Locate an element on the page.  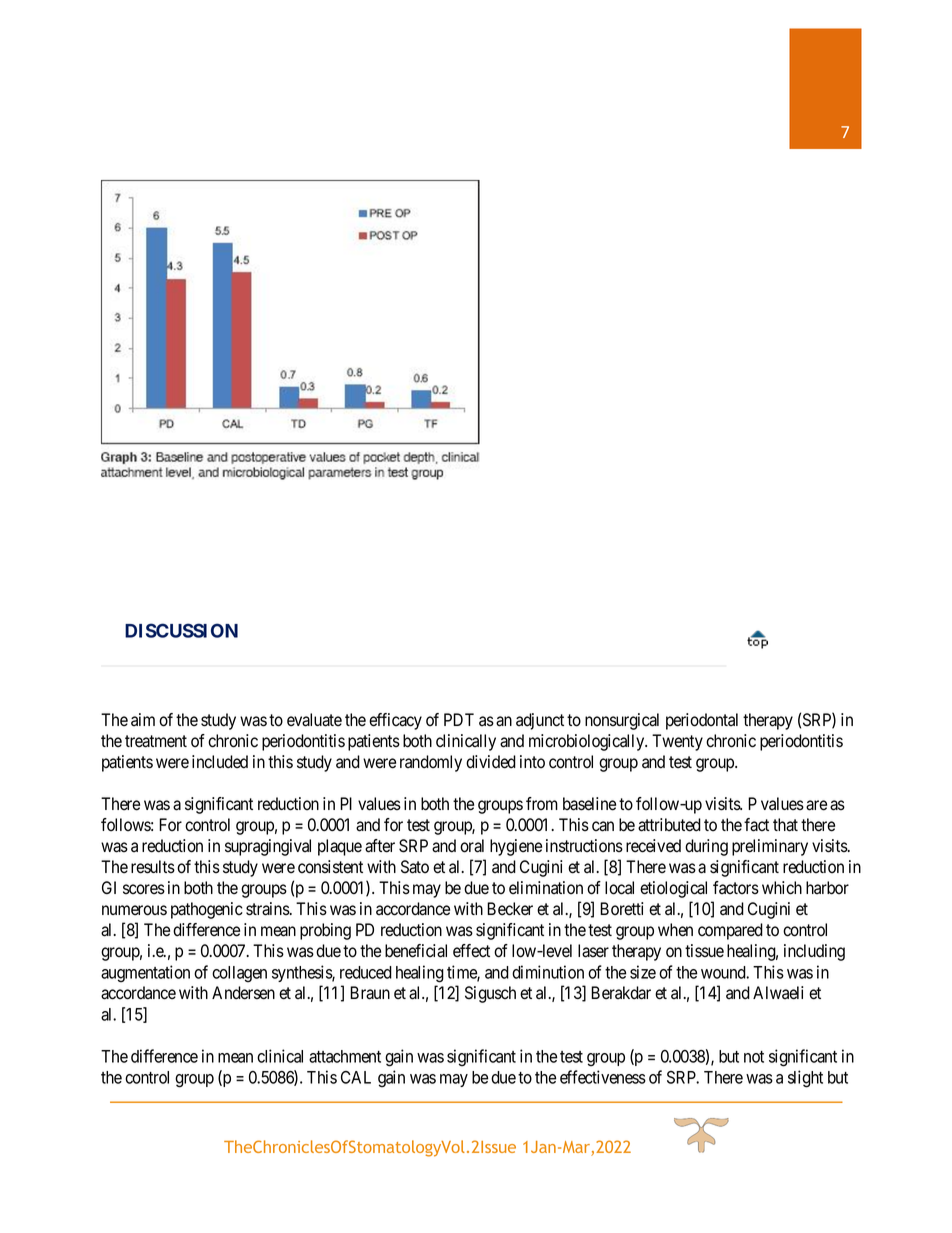
DISCUSSION is located at coordinates (181, 630).
